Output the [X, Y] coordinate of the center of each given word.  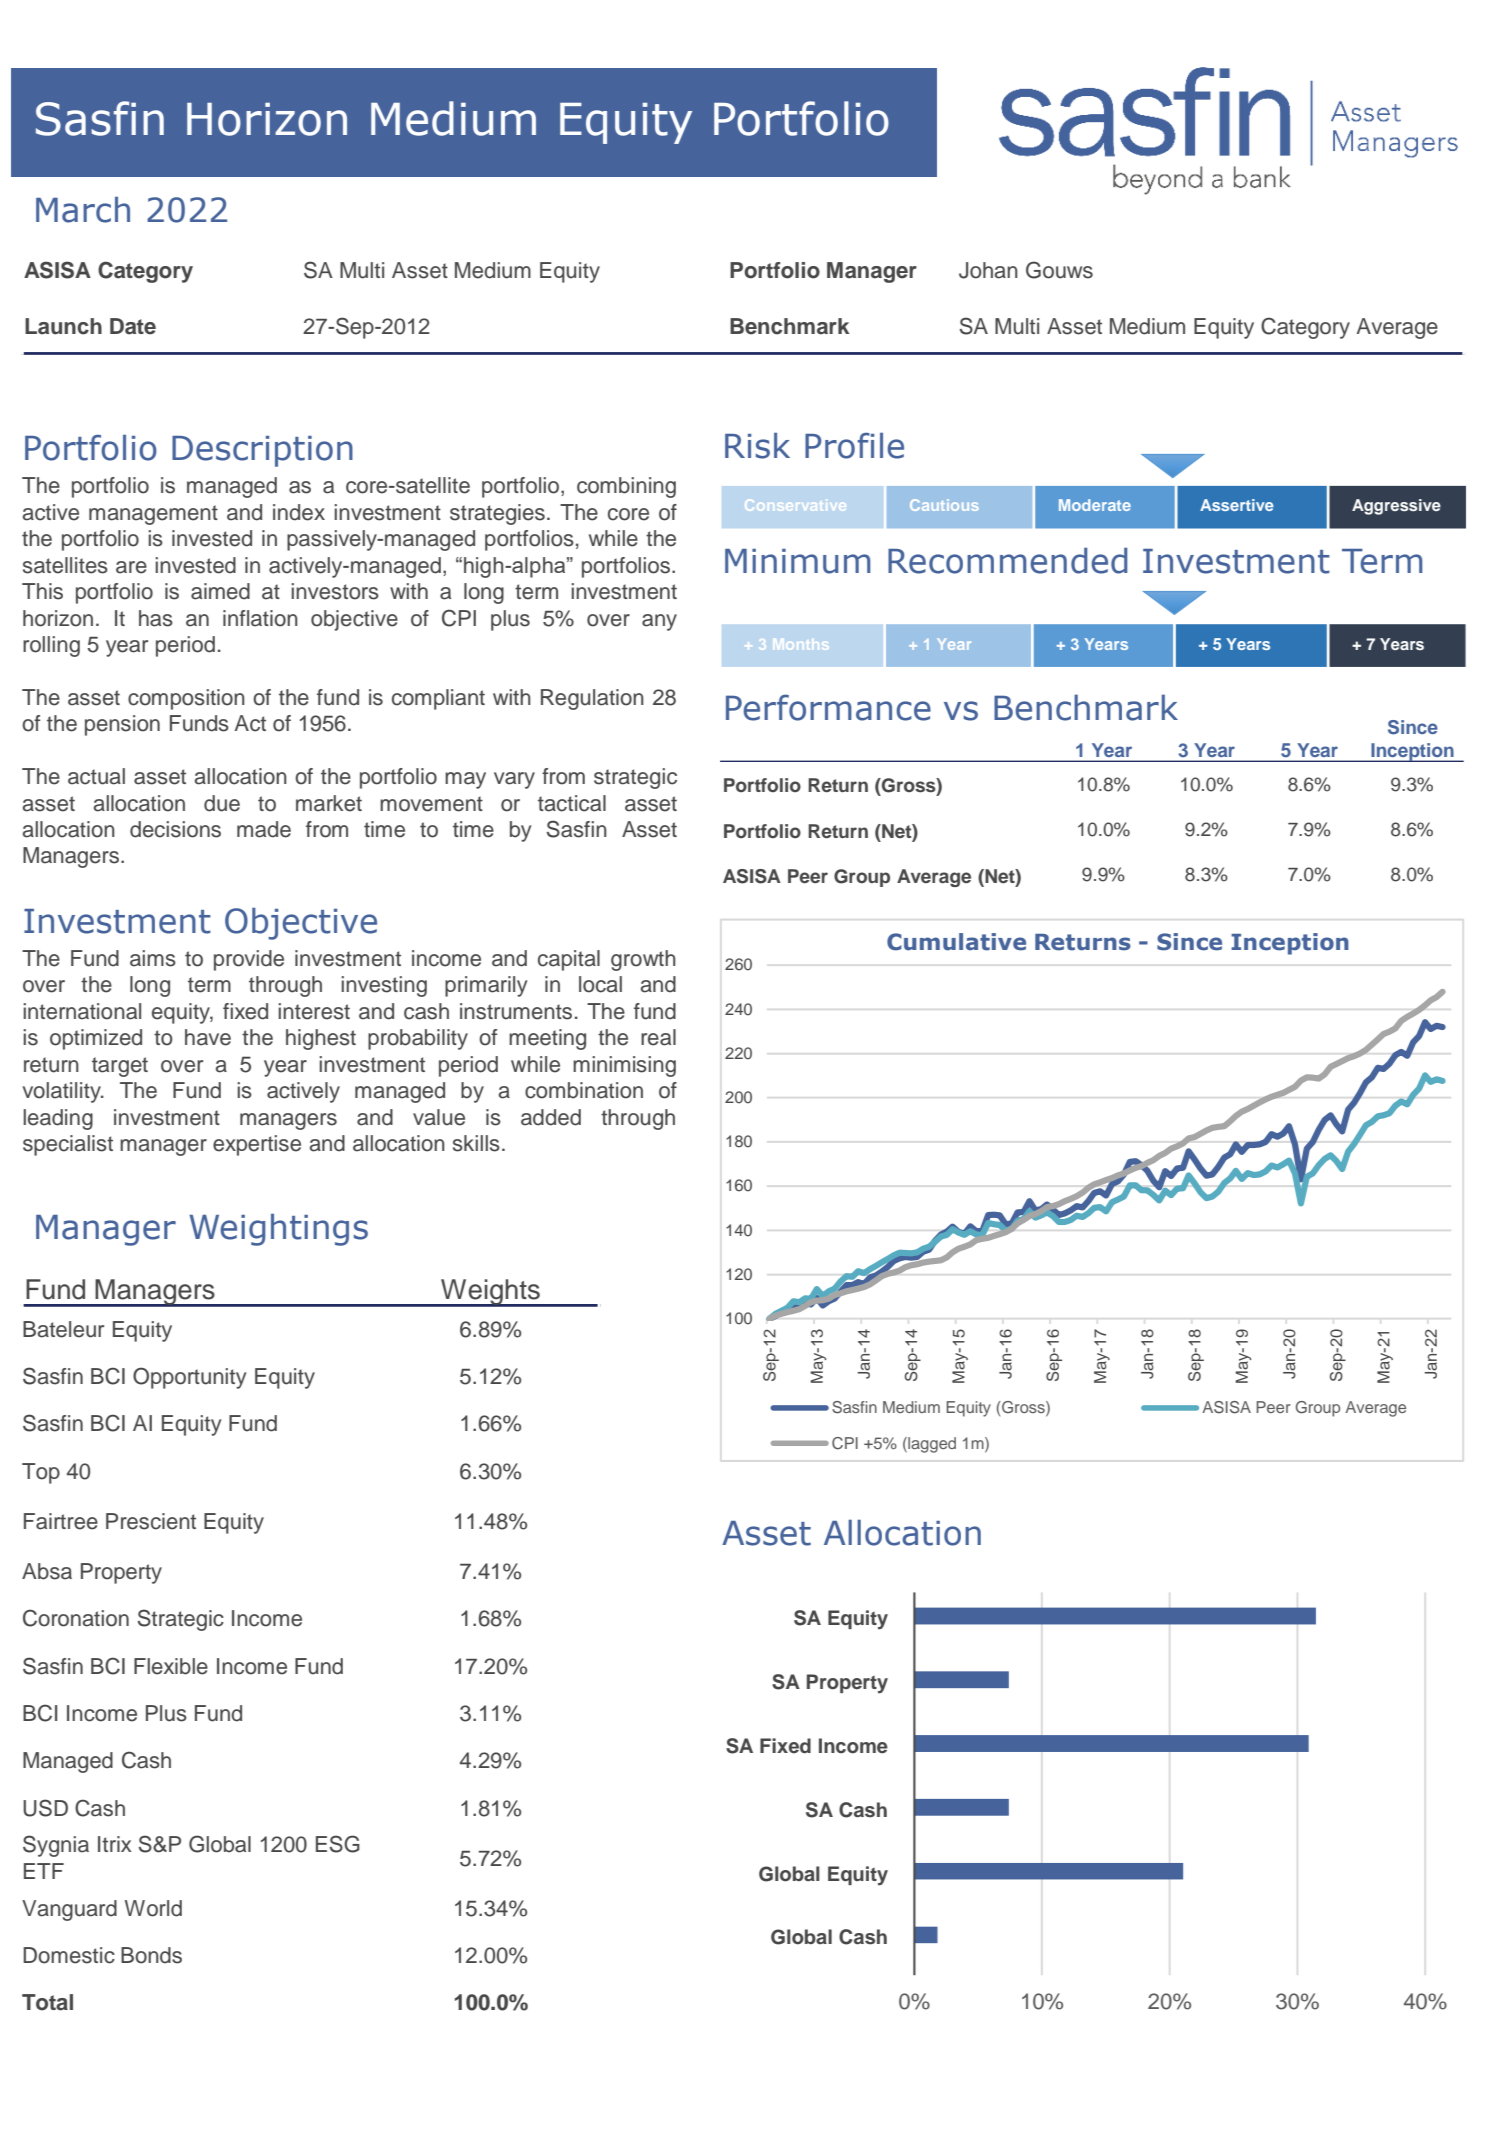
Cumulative [956, 942]
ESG [338, 1844]
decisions [175, 829]
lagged [931, 1445]
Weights [490, 1293]
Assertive [1237, 505]
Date [133, 326]
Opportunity [189, 1378]
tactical [572, 803]
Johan [988, 270]
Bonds [151, 1955]
